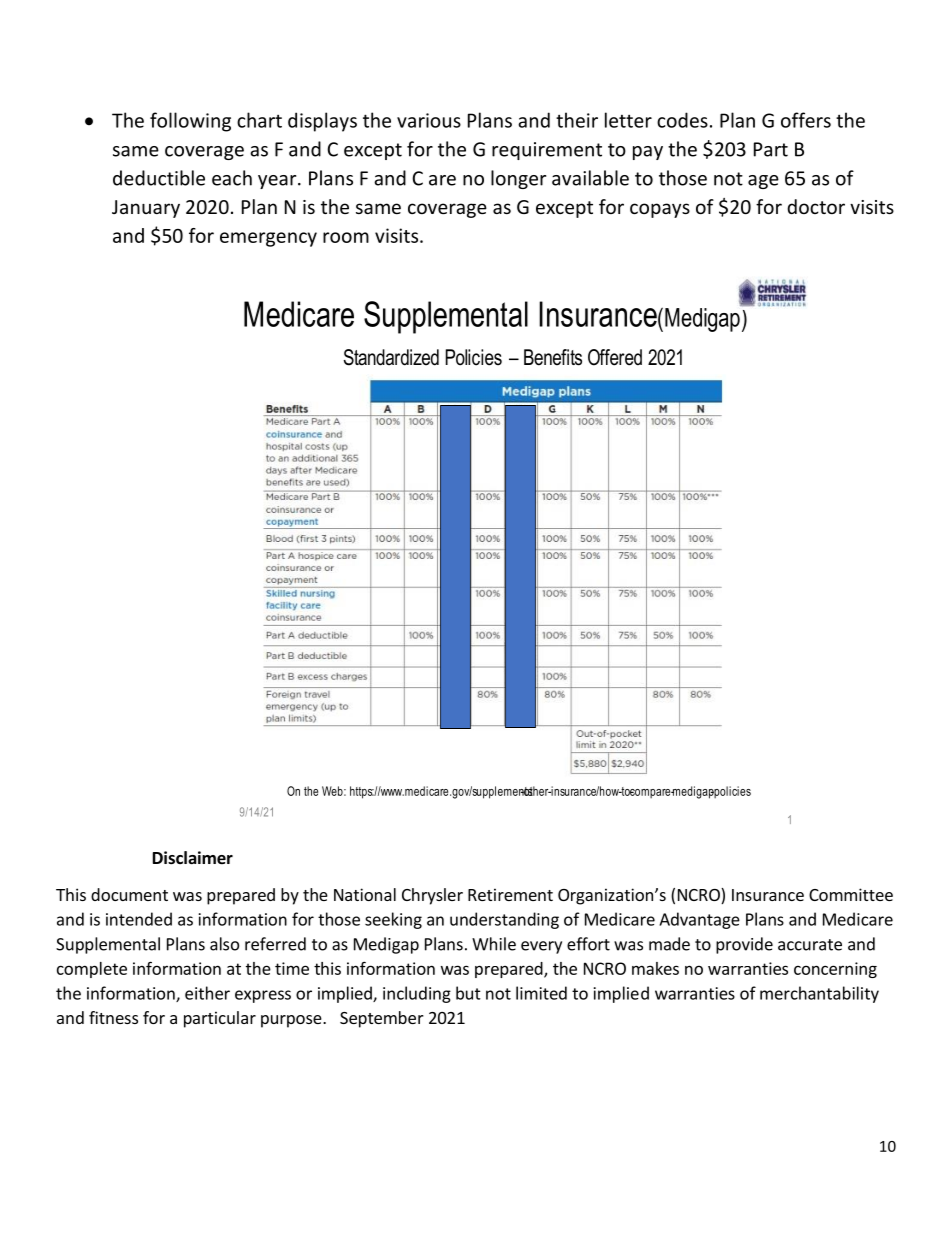 The width and height of the screenshot is (952, 1233). What do you see at coordinates (129, 894) in the screenshot?
I see `document` at bounding box center [129, 894].
